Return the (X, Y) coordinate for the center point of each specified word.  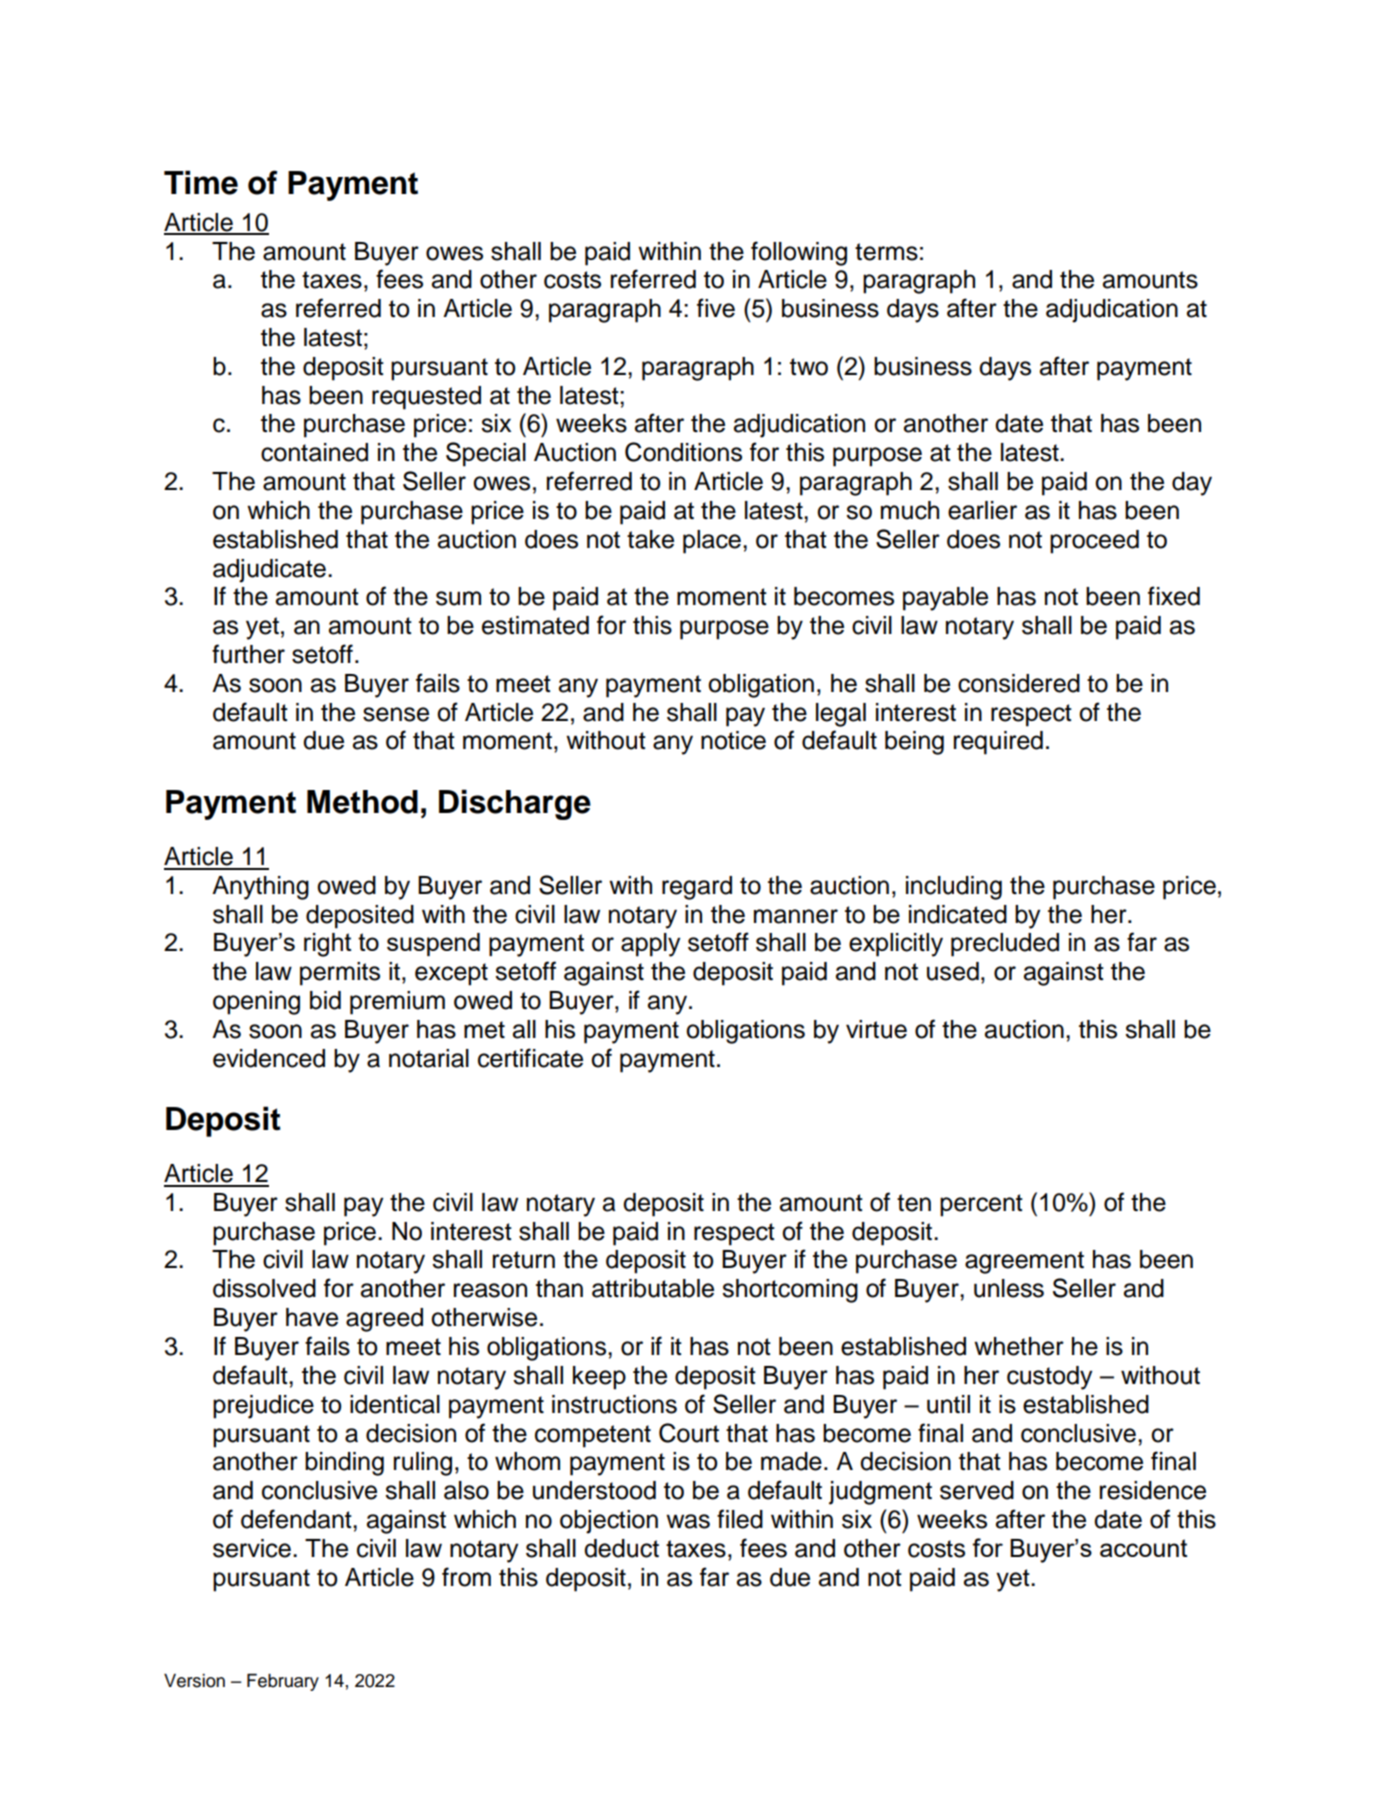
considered (1019, 683)
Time (201, 182)
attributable (653, 1288)
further (248, 654)
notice (733, 740)
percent (981, 1205)
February (283, 1682)
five (716, 308)
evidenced (269, 1058)
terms (886, 252)
